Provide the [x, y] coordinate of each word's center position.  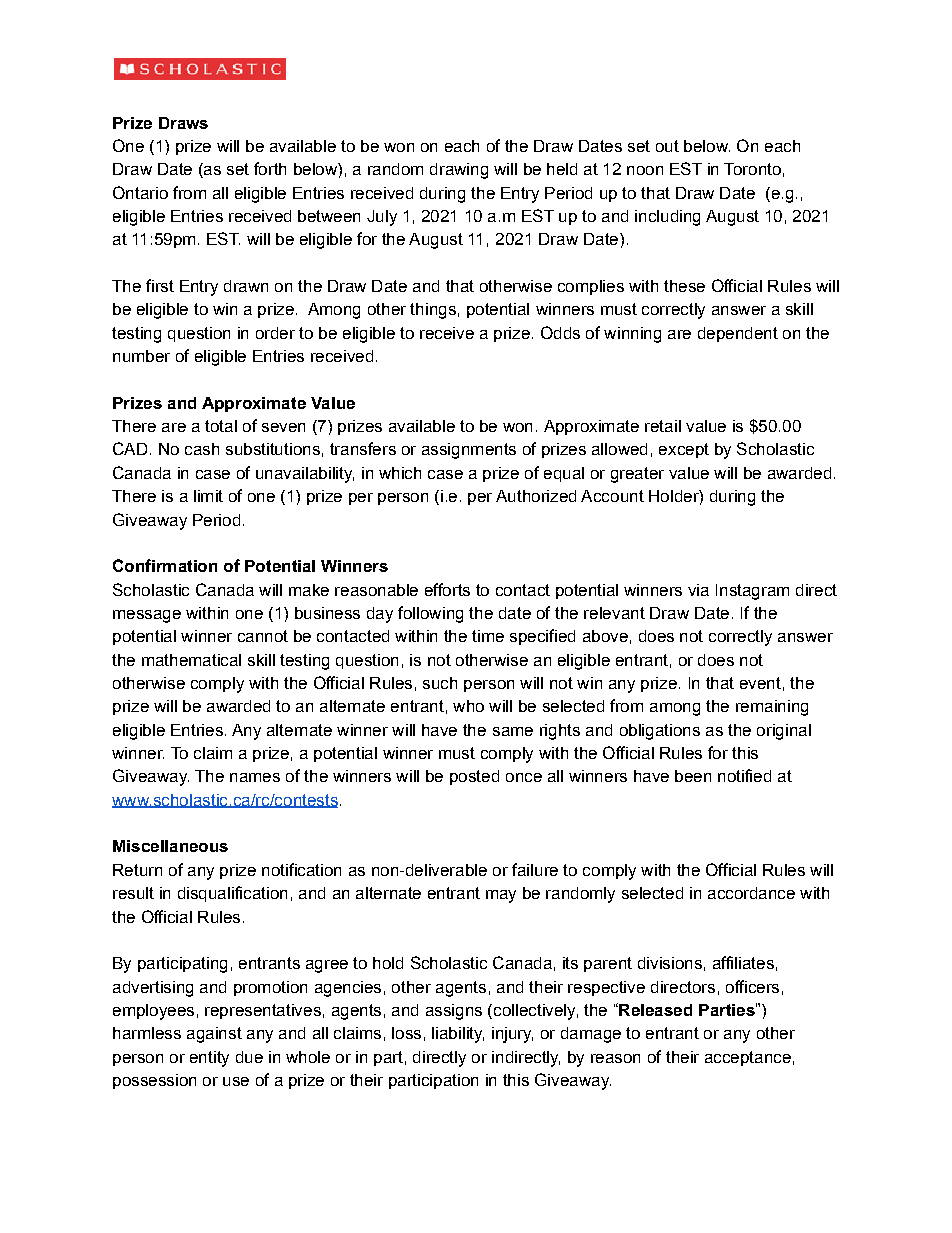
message [147, 616]
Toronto [752, 169]
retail [663, 426]
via [698, 590]
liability [458, 1035]
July [382, 218]
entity [209, 1059]
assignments [469, 451]
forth [270, 168]
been [693, 776]
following [430, 614]
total [221, 426]
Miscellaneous [170, 846]
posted [474, 777]
